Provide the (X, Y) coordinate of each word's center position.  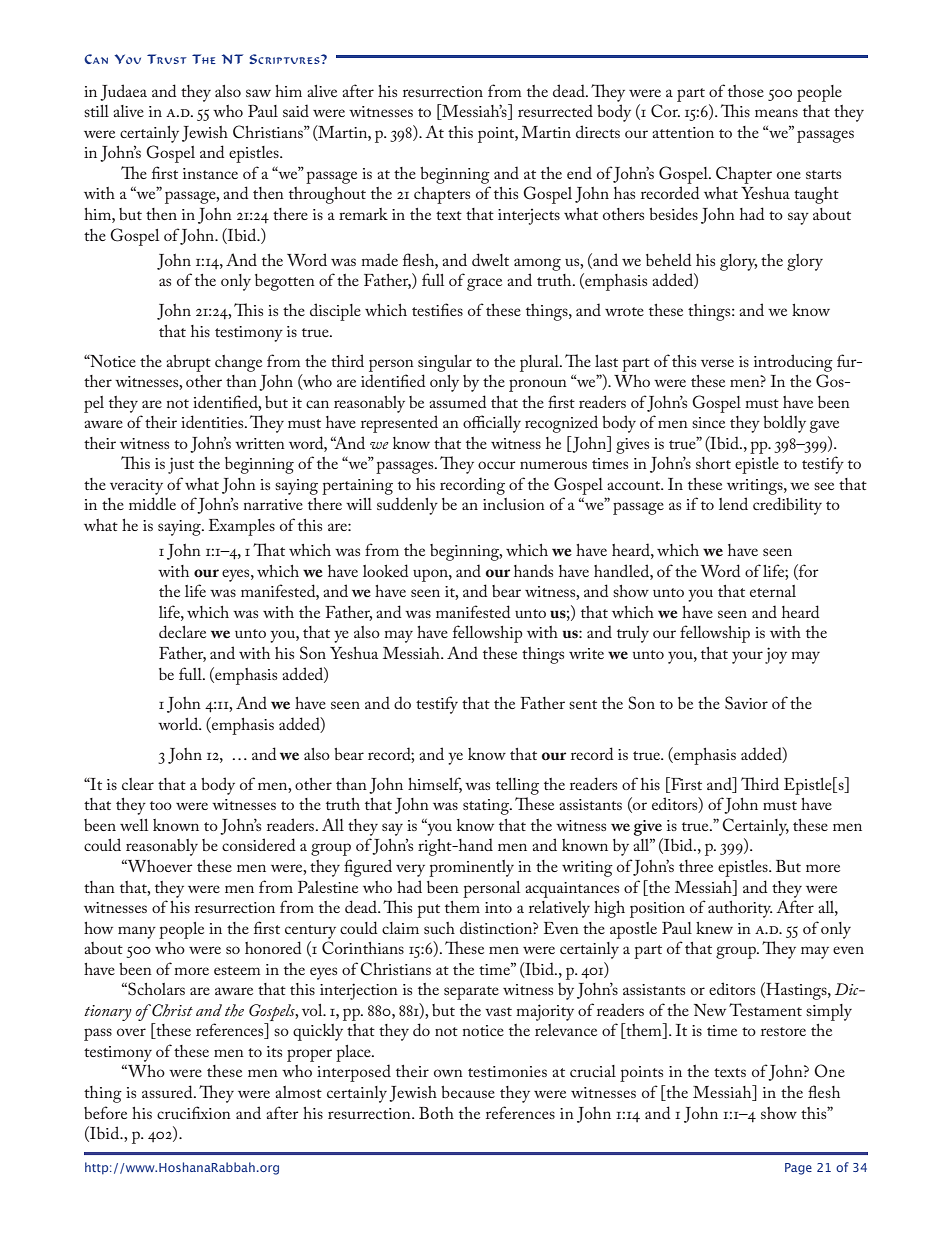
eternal (773, 591)
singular (445, 363)
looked (386, 570)
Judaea (123, 92)
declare (182, 631)
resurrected (555, 110)
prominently (471, 868)
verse (717, 363)
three (696, 866)
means (776, 113)
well (134, 825)
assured (168, 1091)
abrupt (188, 363)
